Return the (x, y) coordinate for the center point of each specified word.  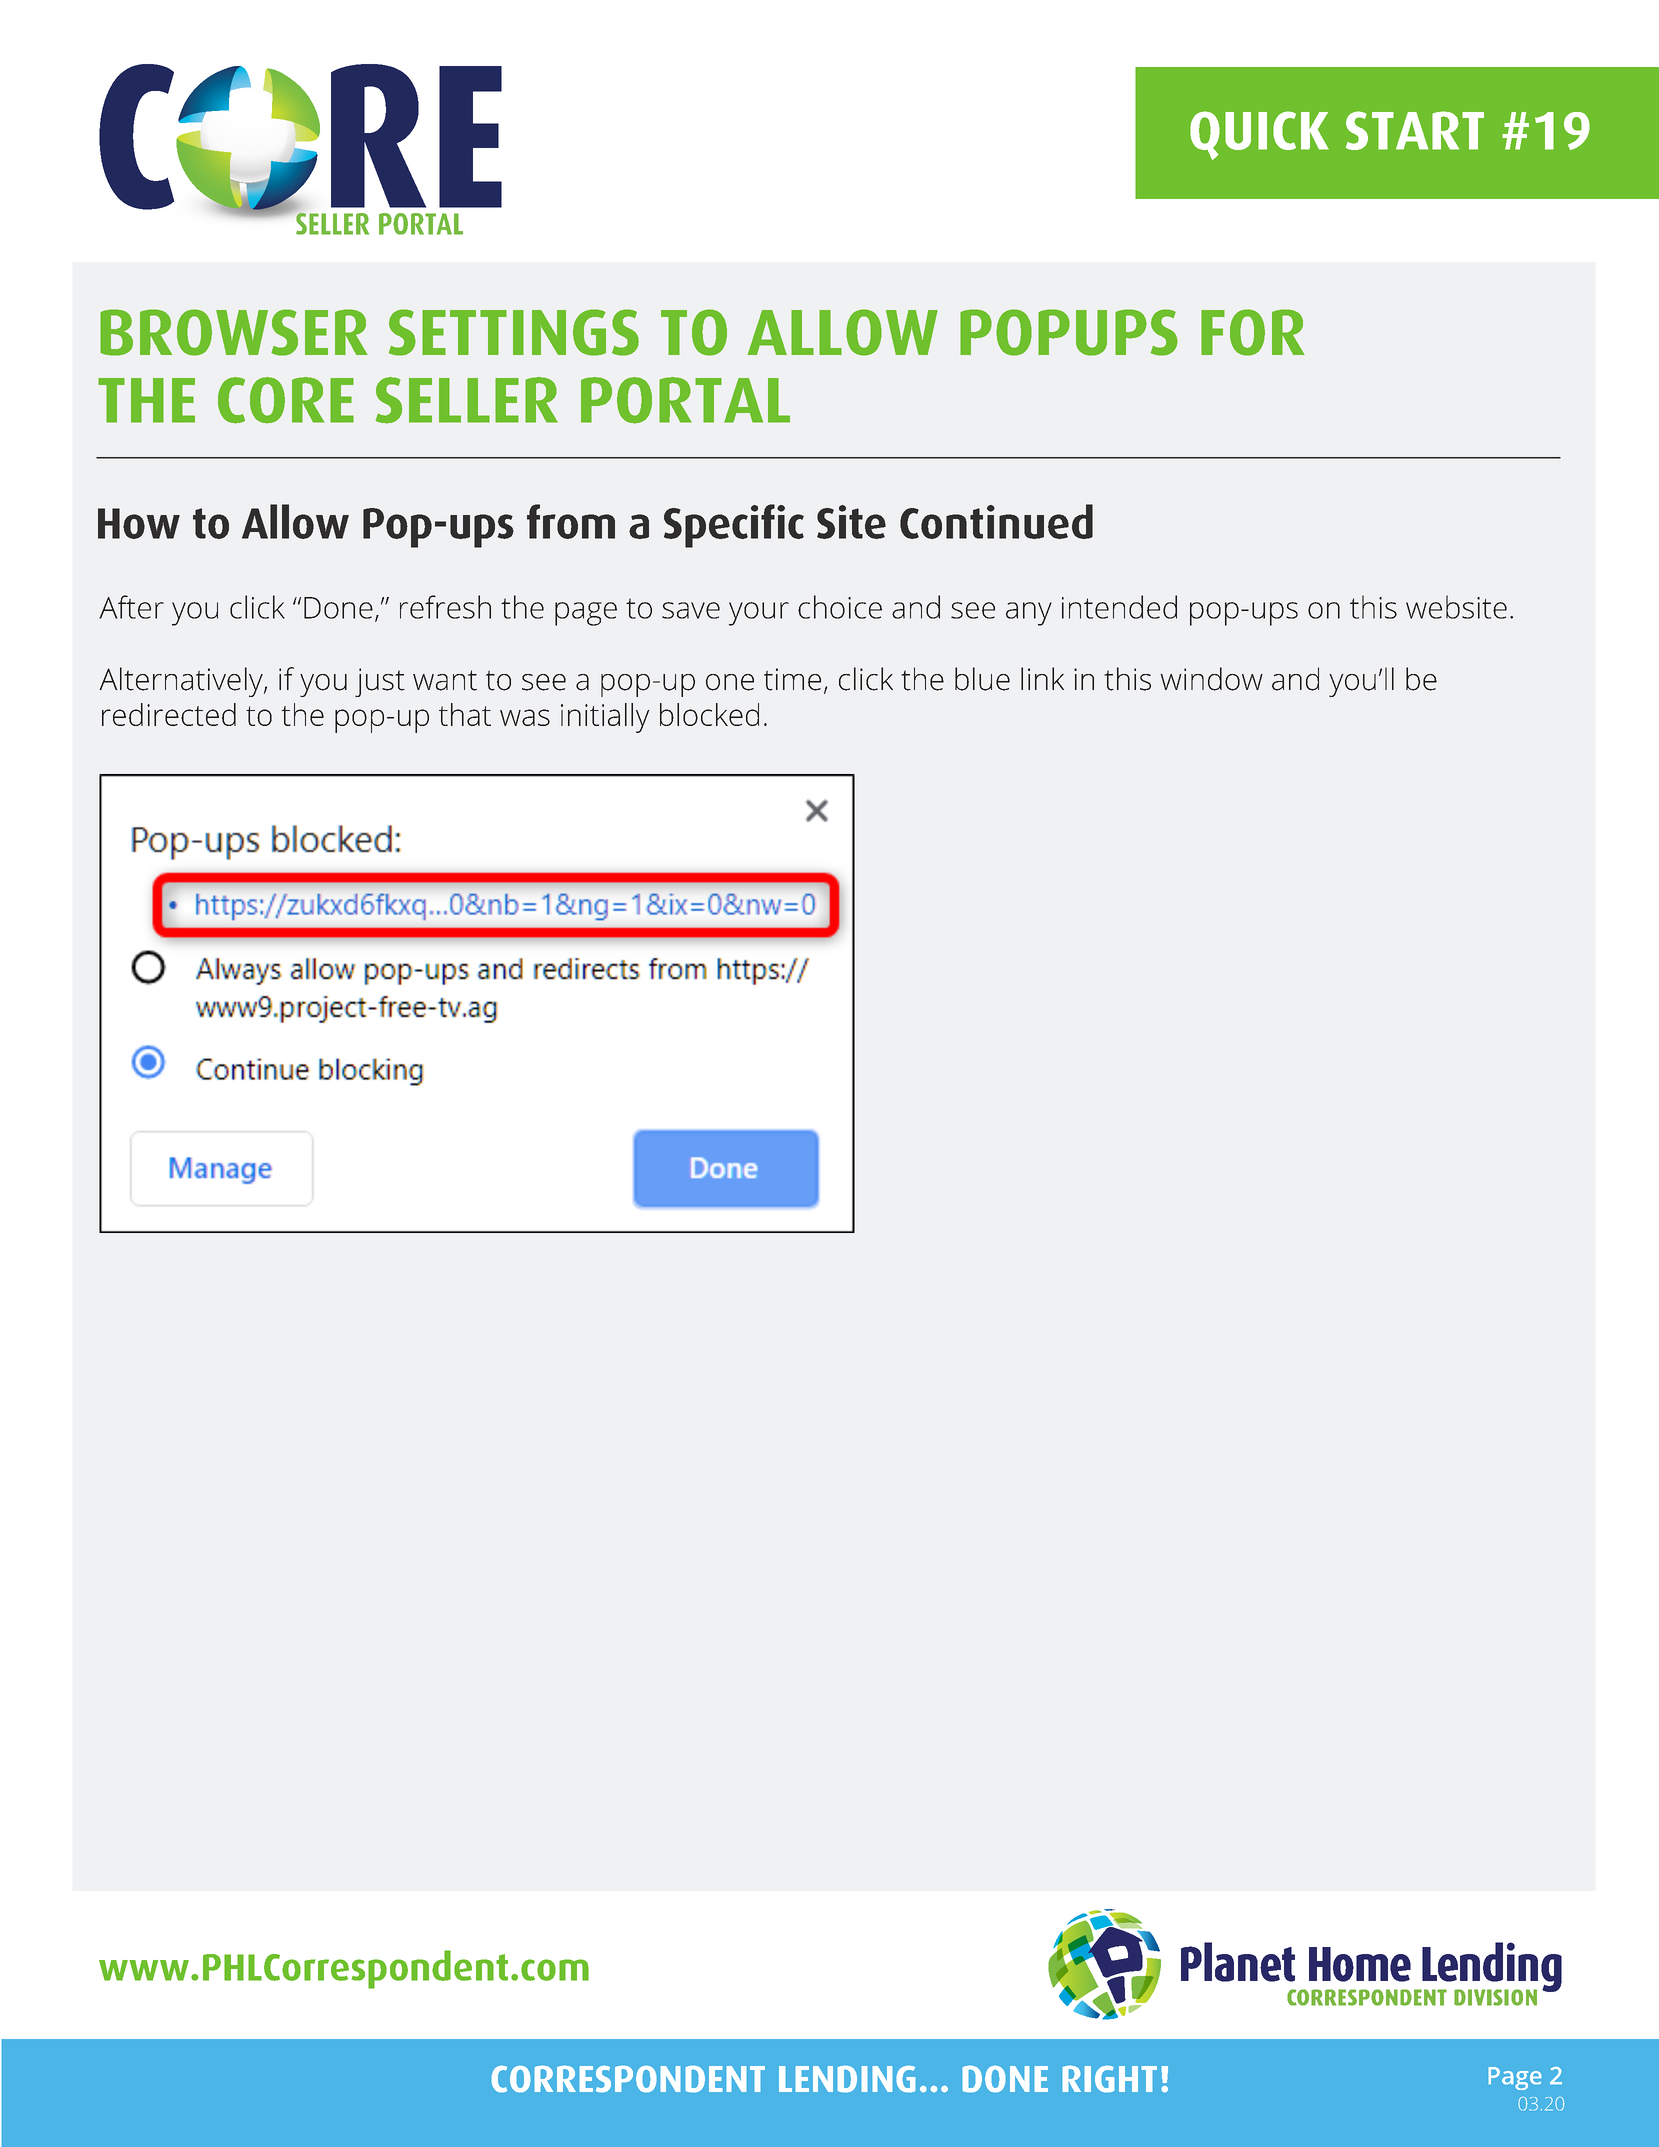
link (1042, 678)
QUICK (1259, 135)
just (380, 682)
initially (605, 718)
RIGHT (1110, 2079)
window (1211, 679)
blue (982, 679)
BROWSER (234, 332)
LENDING (847, 2079)
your (759, 614)
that (465, 714)
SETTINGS (514, 332)
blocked (709, 714)
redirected (169, 714)
